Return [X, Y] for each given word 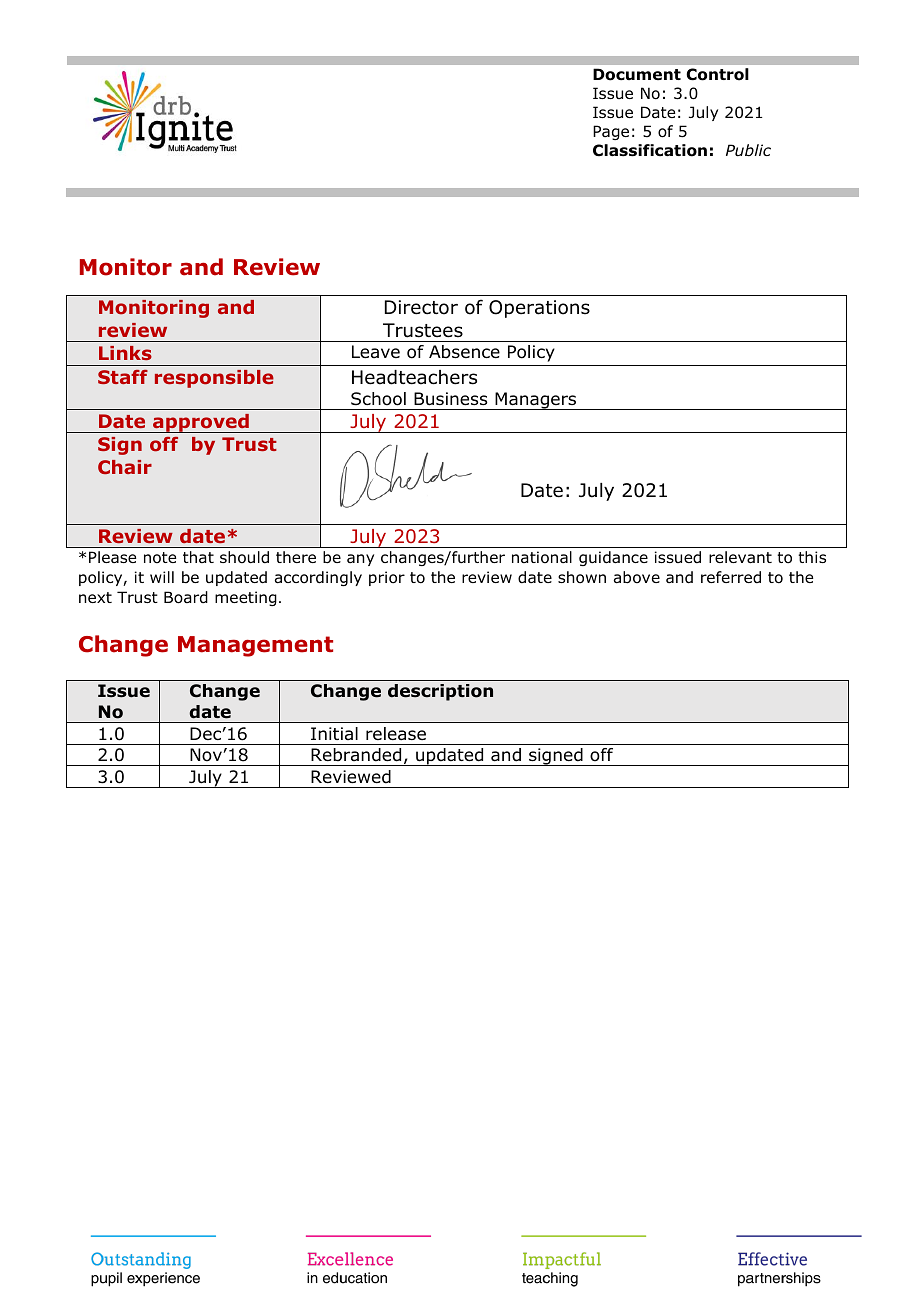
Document [637, 74]
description [440, 692]
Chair [125, 467]
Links [125, 353]
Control [717, 74]
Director [421, 307]
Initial [334, 733]
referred [731, 577]
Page [611, 132]
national [542, 557]
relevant [740, 557]
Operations [539, 309]
